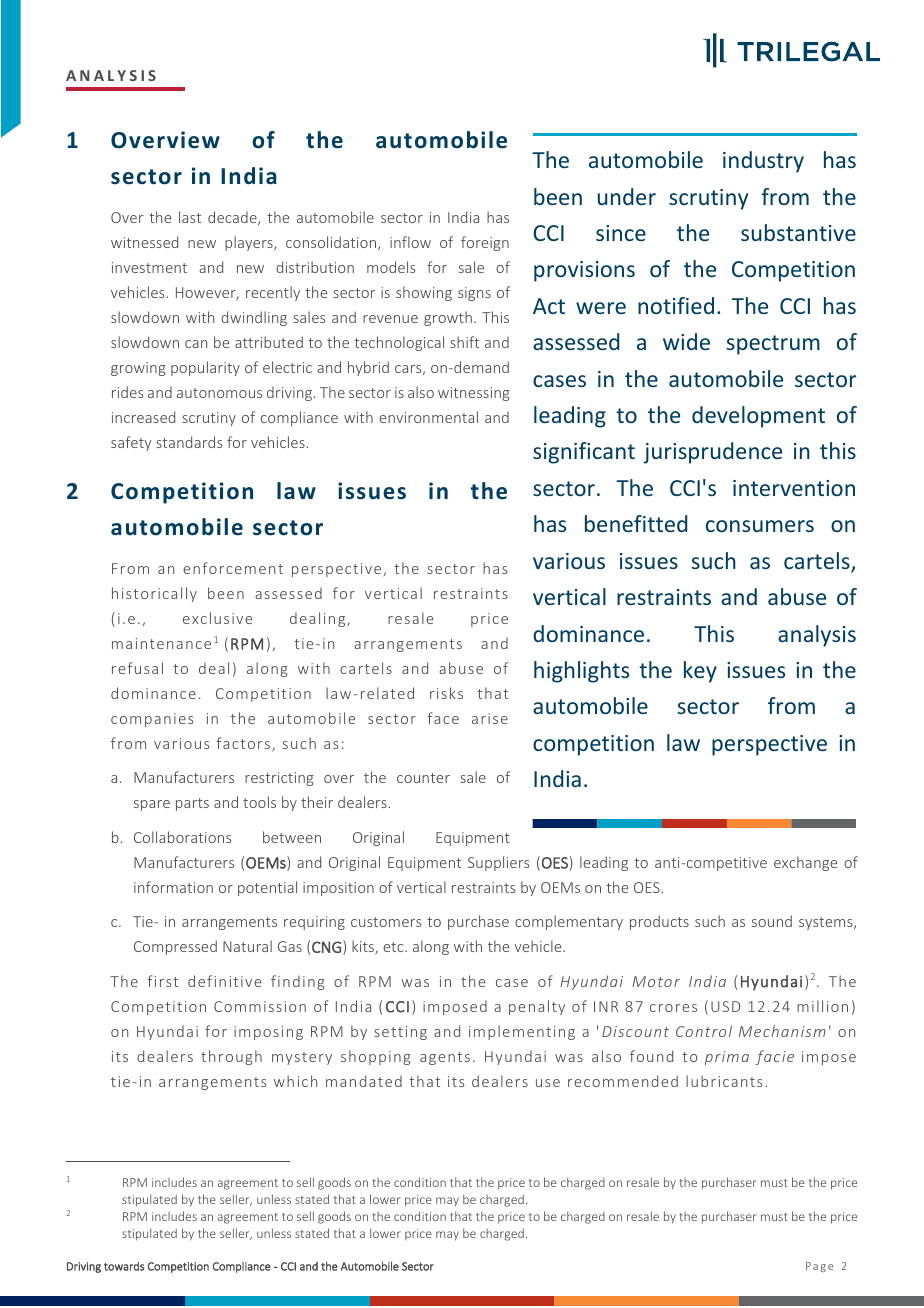 The height and width of the screenshot is (1308, 924). I want to click on industry, so click(763, 162).
